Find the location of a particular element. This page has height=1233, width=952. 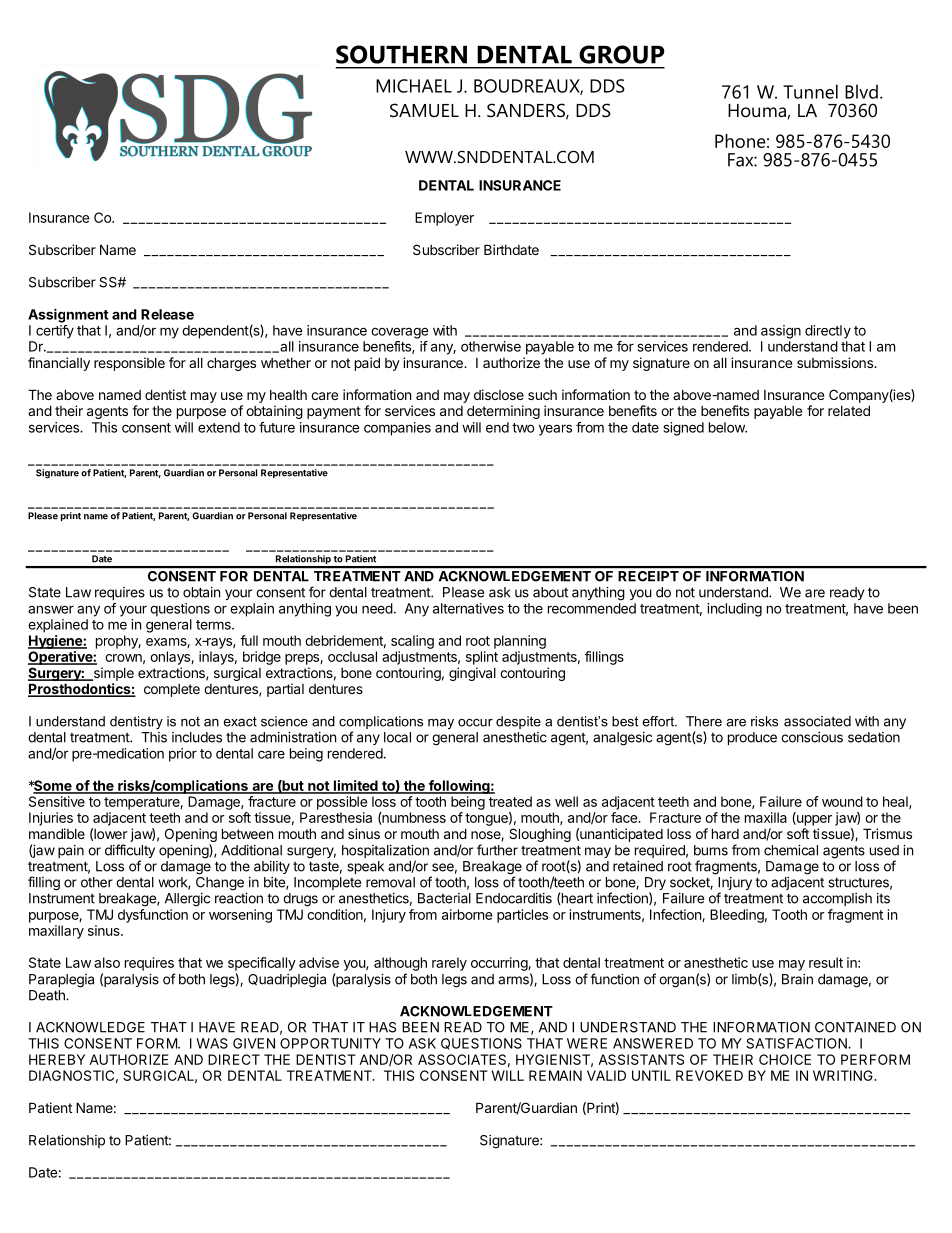

WAS is located at coordinates (212, 1043).
